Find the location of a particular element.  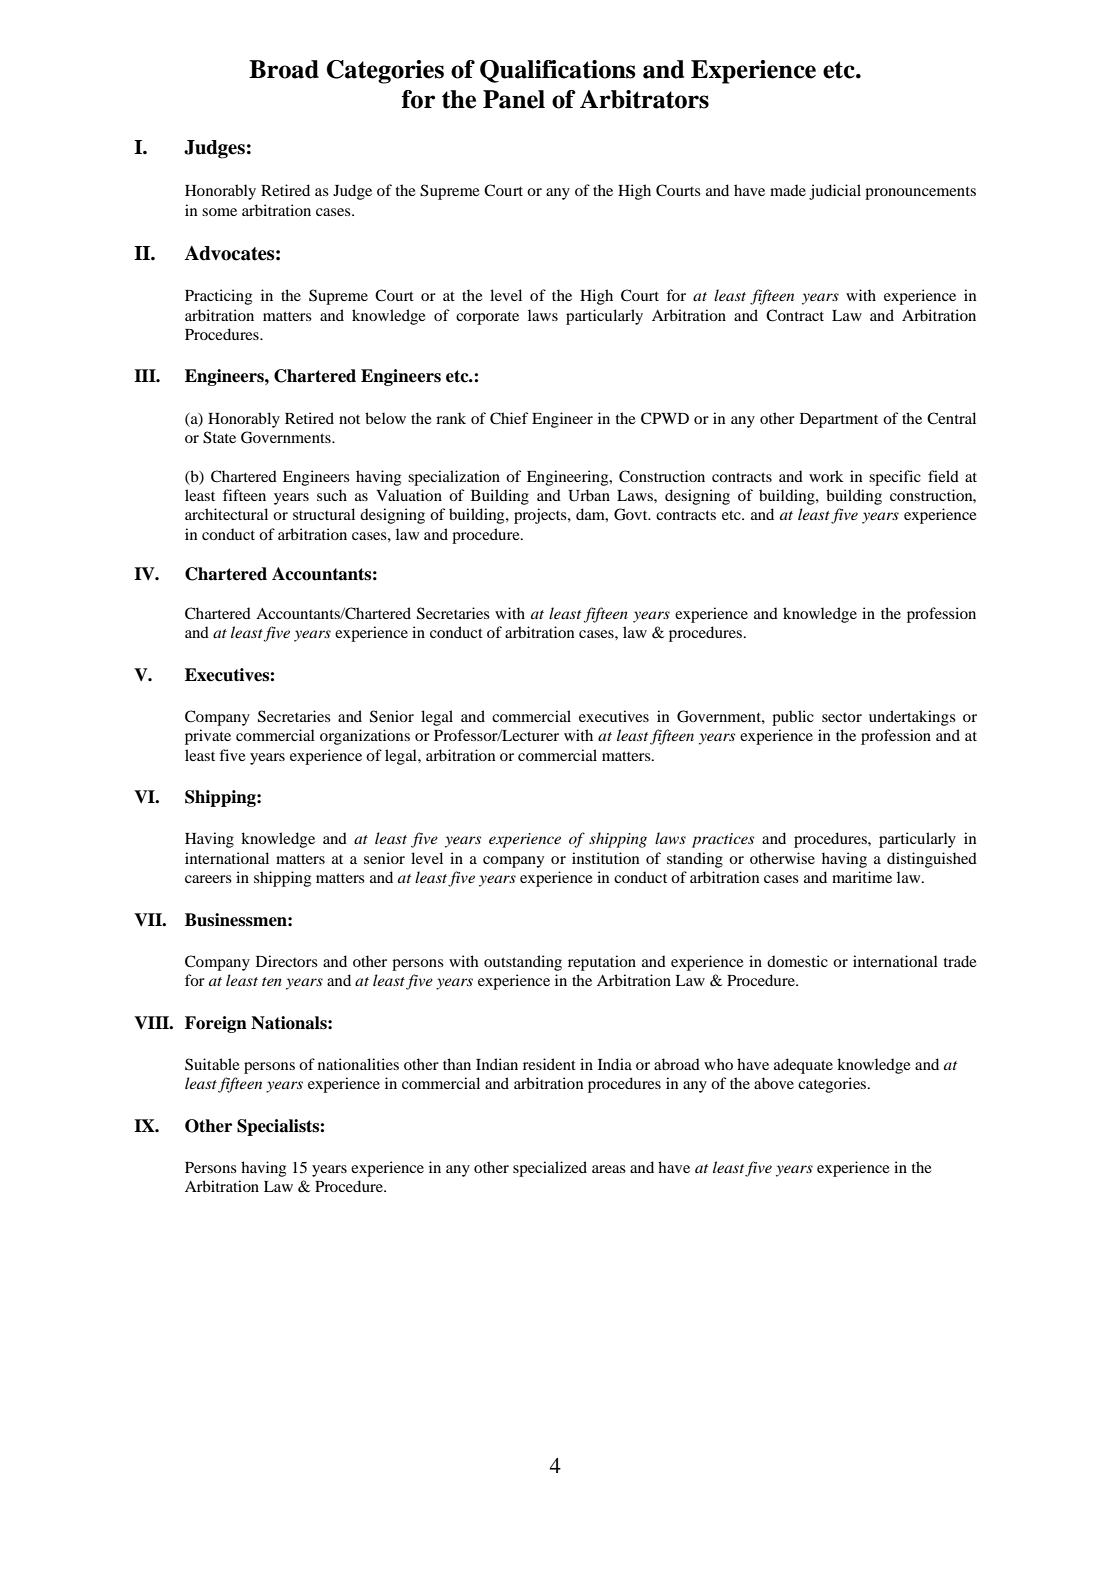

Qualifications is located at coordinates (558, 71).
